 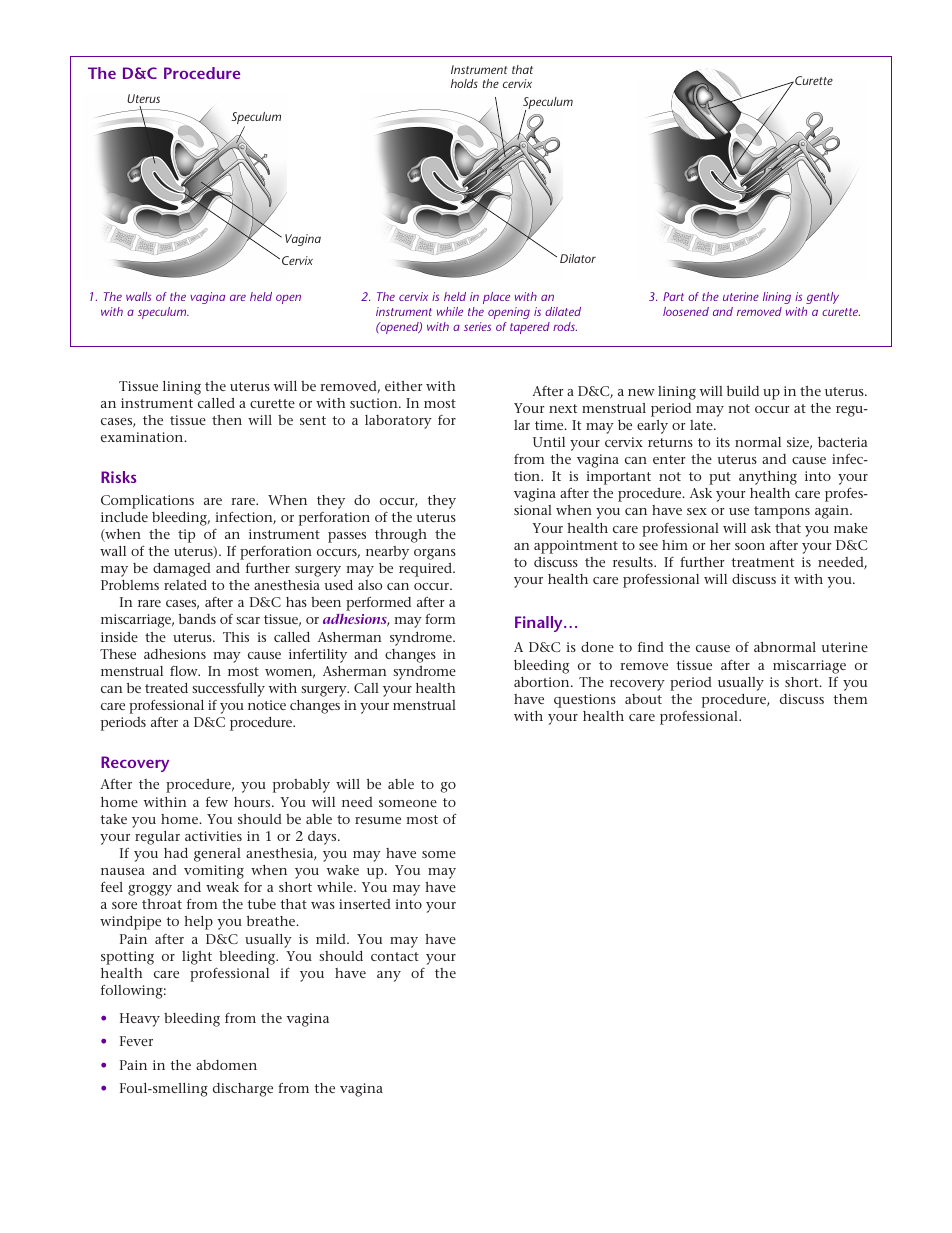 What do you see at coordinates (213, 836) in the screenshot?
I see `activities` at bounding box center [213, 836].
